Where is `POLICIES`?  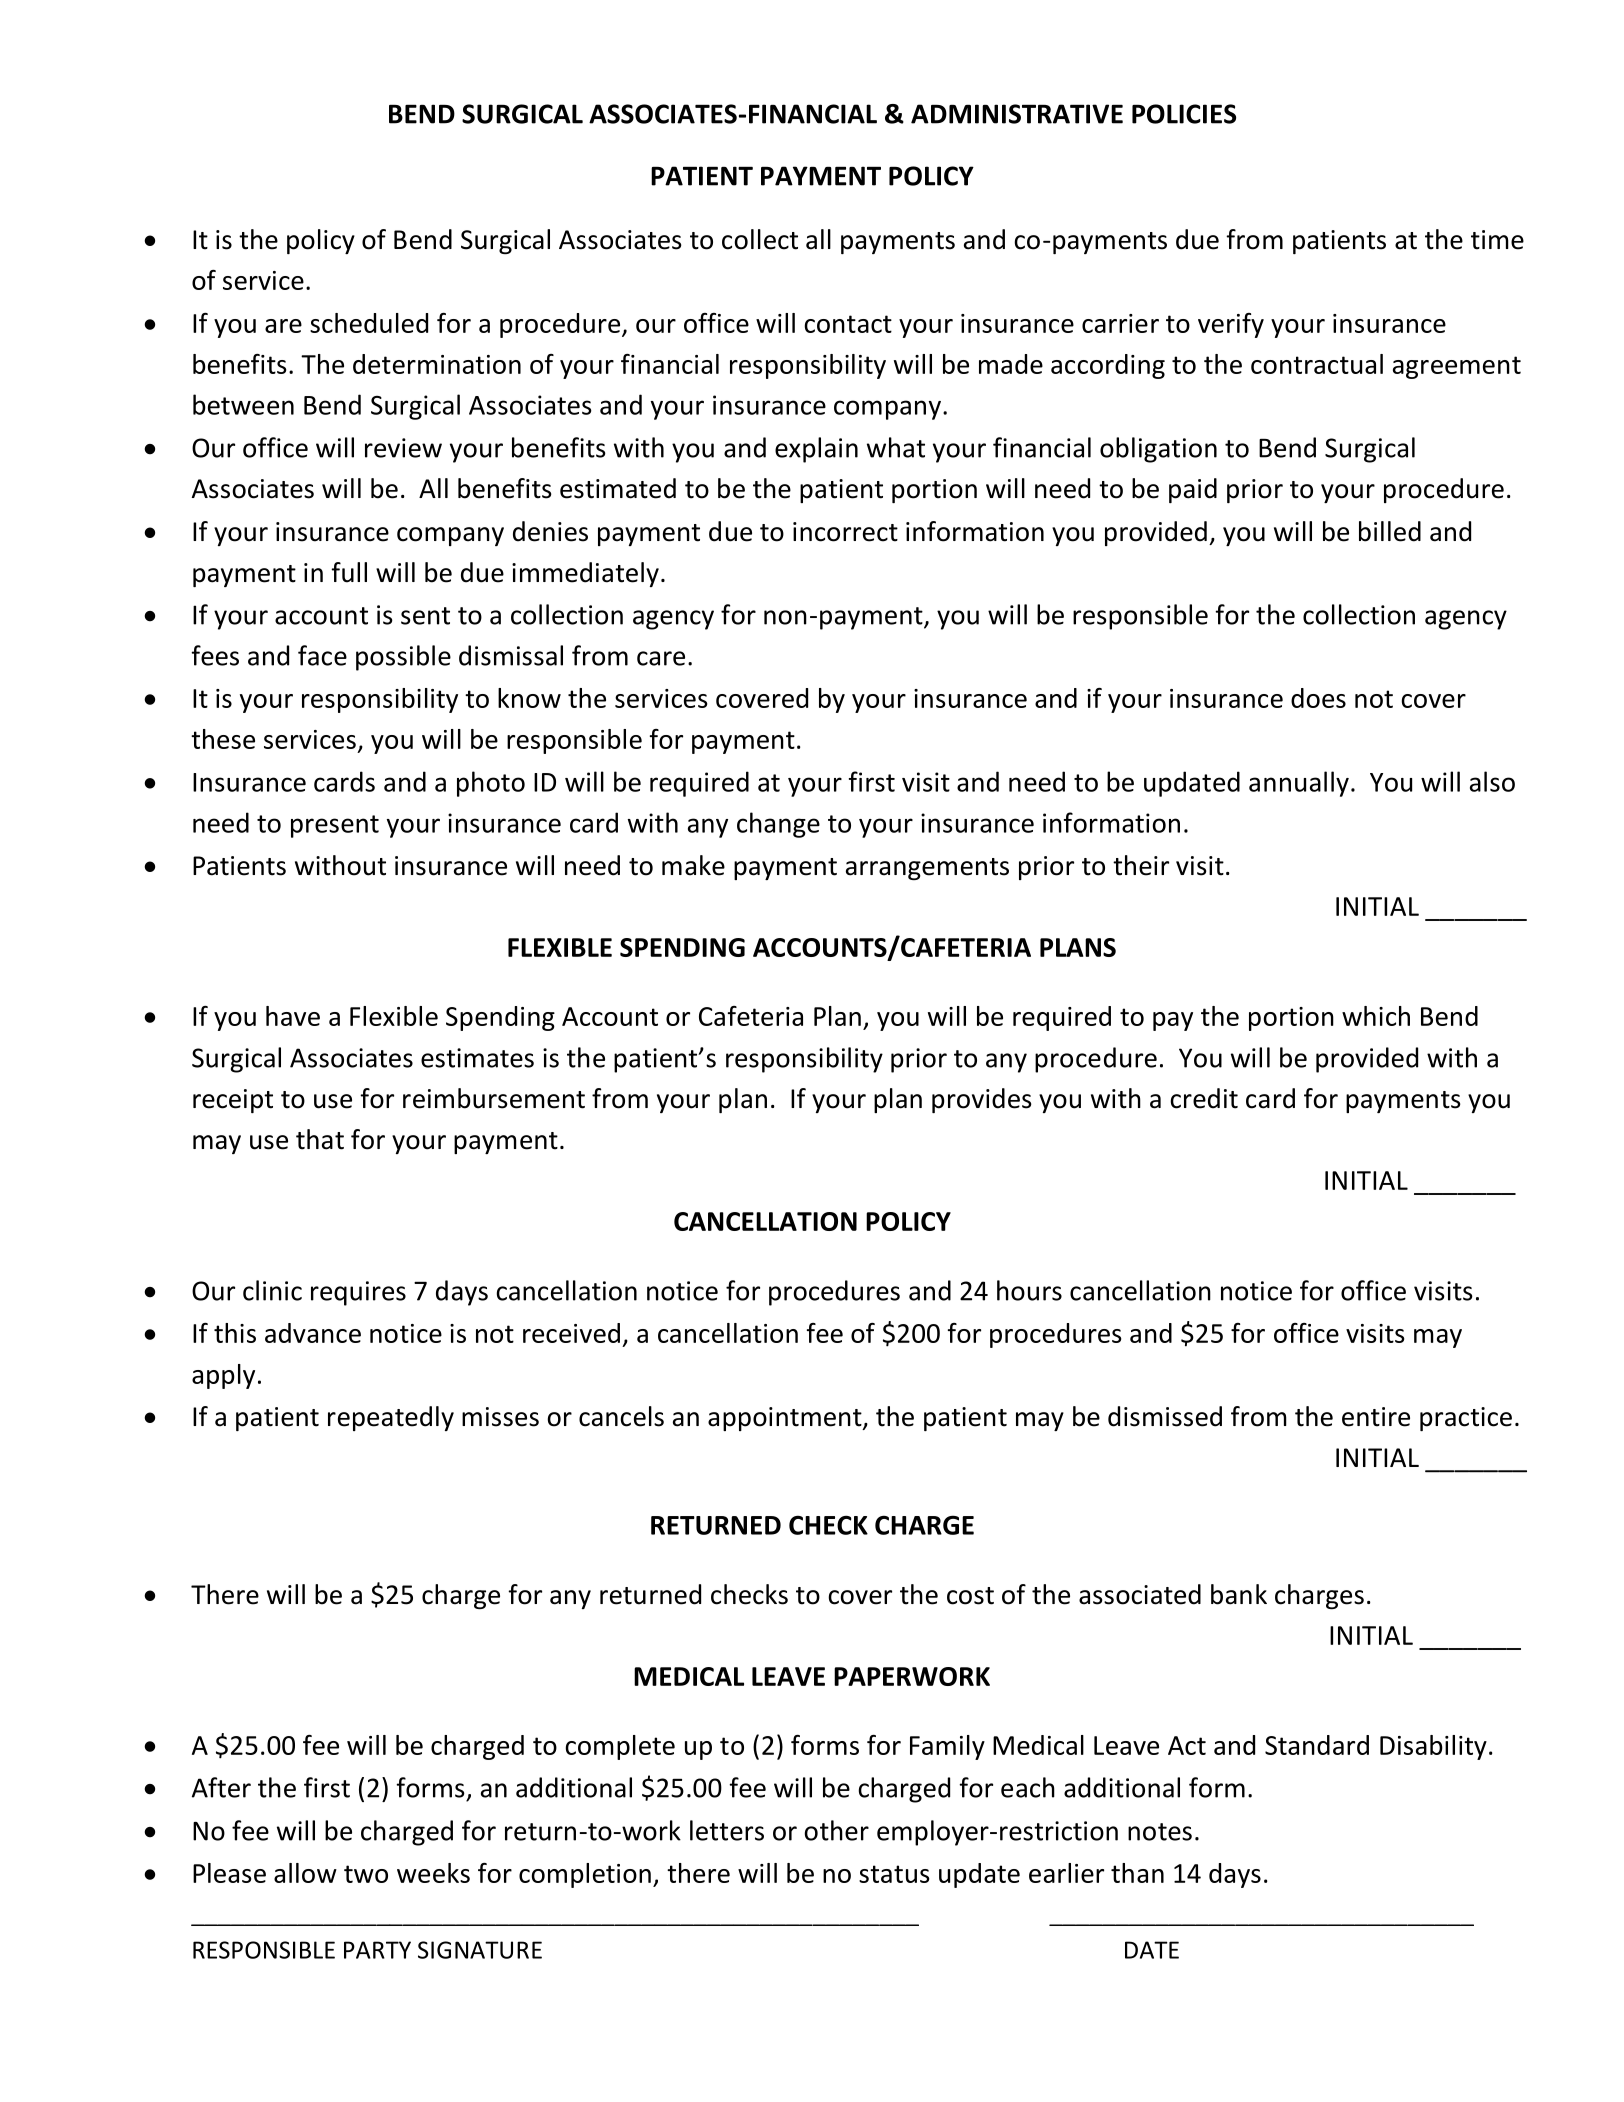
POLICIES is located at coordinates (1184, 114).
